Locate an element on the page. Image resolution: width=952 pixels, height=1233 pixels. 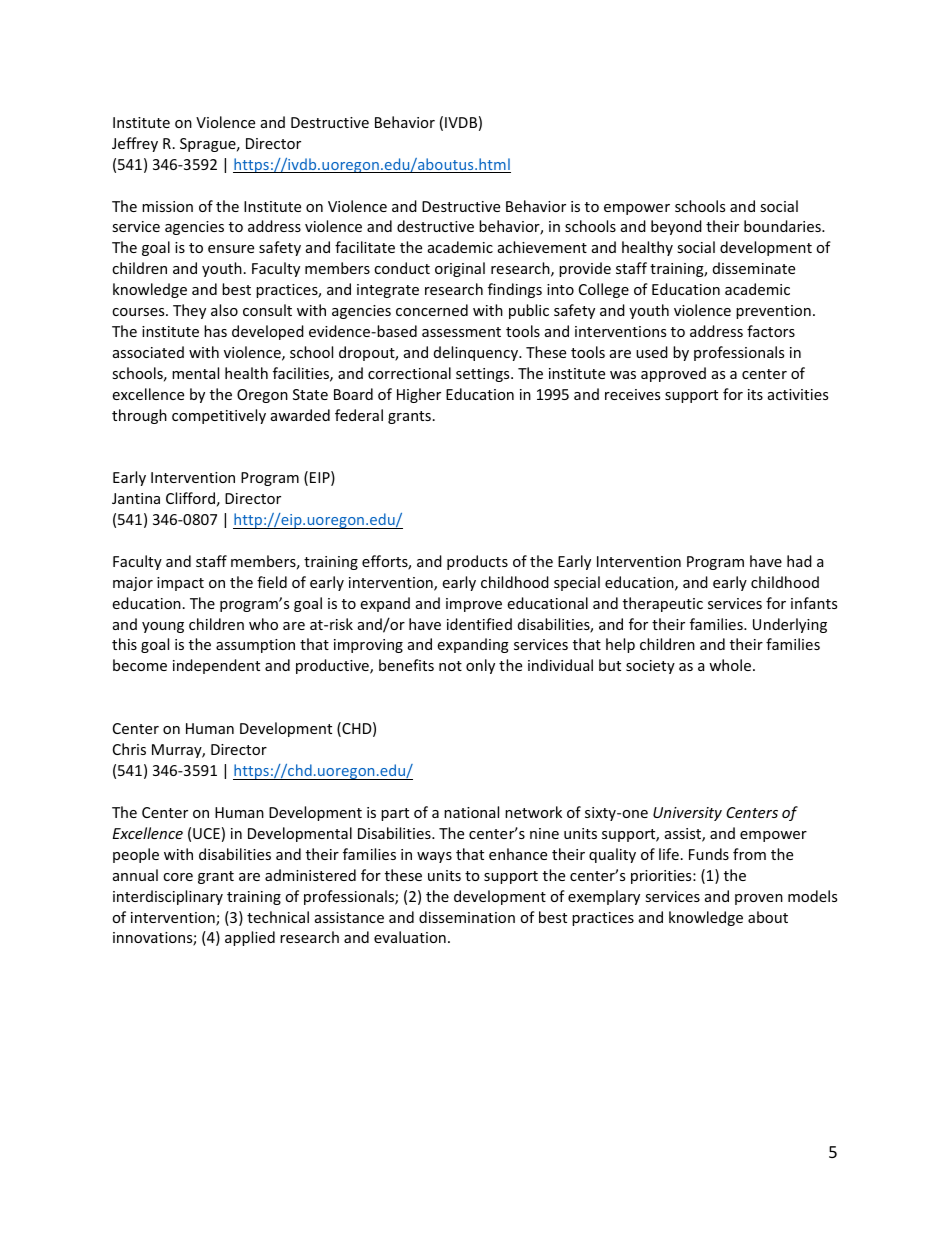
achievement is located at coordinates (542, 247).
